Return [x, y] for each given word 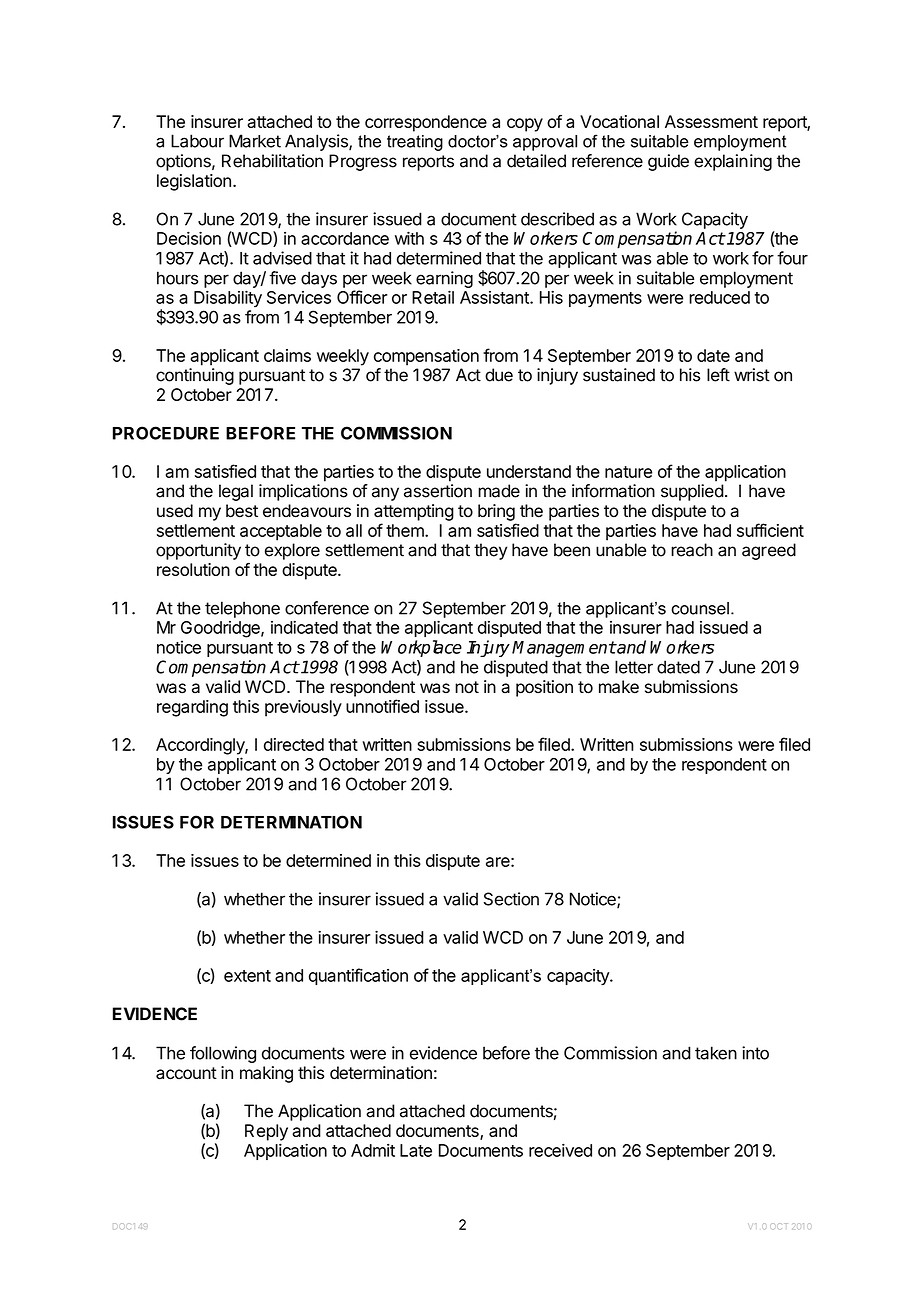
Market [255, 141]
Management [564, 649]
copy [525, 125]
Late [416, 1150]
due [499, 375]
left [718, 375]
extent [247, 976]
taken [716, 1053]
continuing [195, 376]
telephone [242, 609]
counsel [700, 608]
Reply [266, 1132]
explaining [733, 162]
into [755, 1053]
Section [511, 899]
